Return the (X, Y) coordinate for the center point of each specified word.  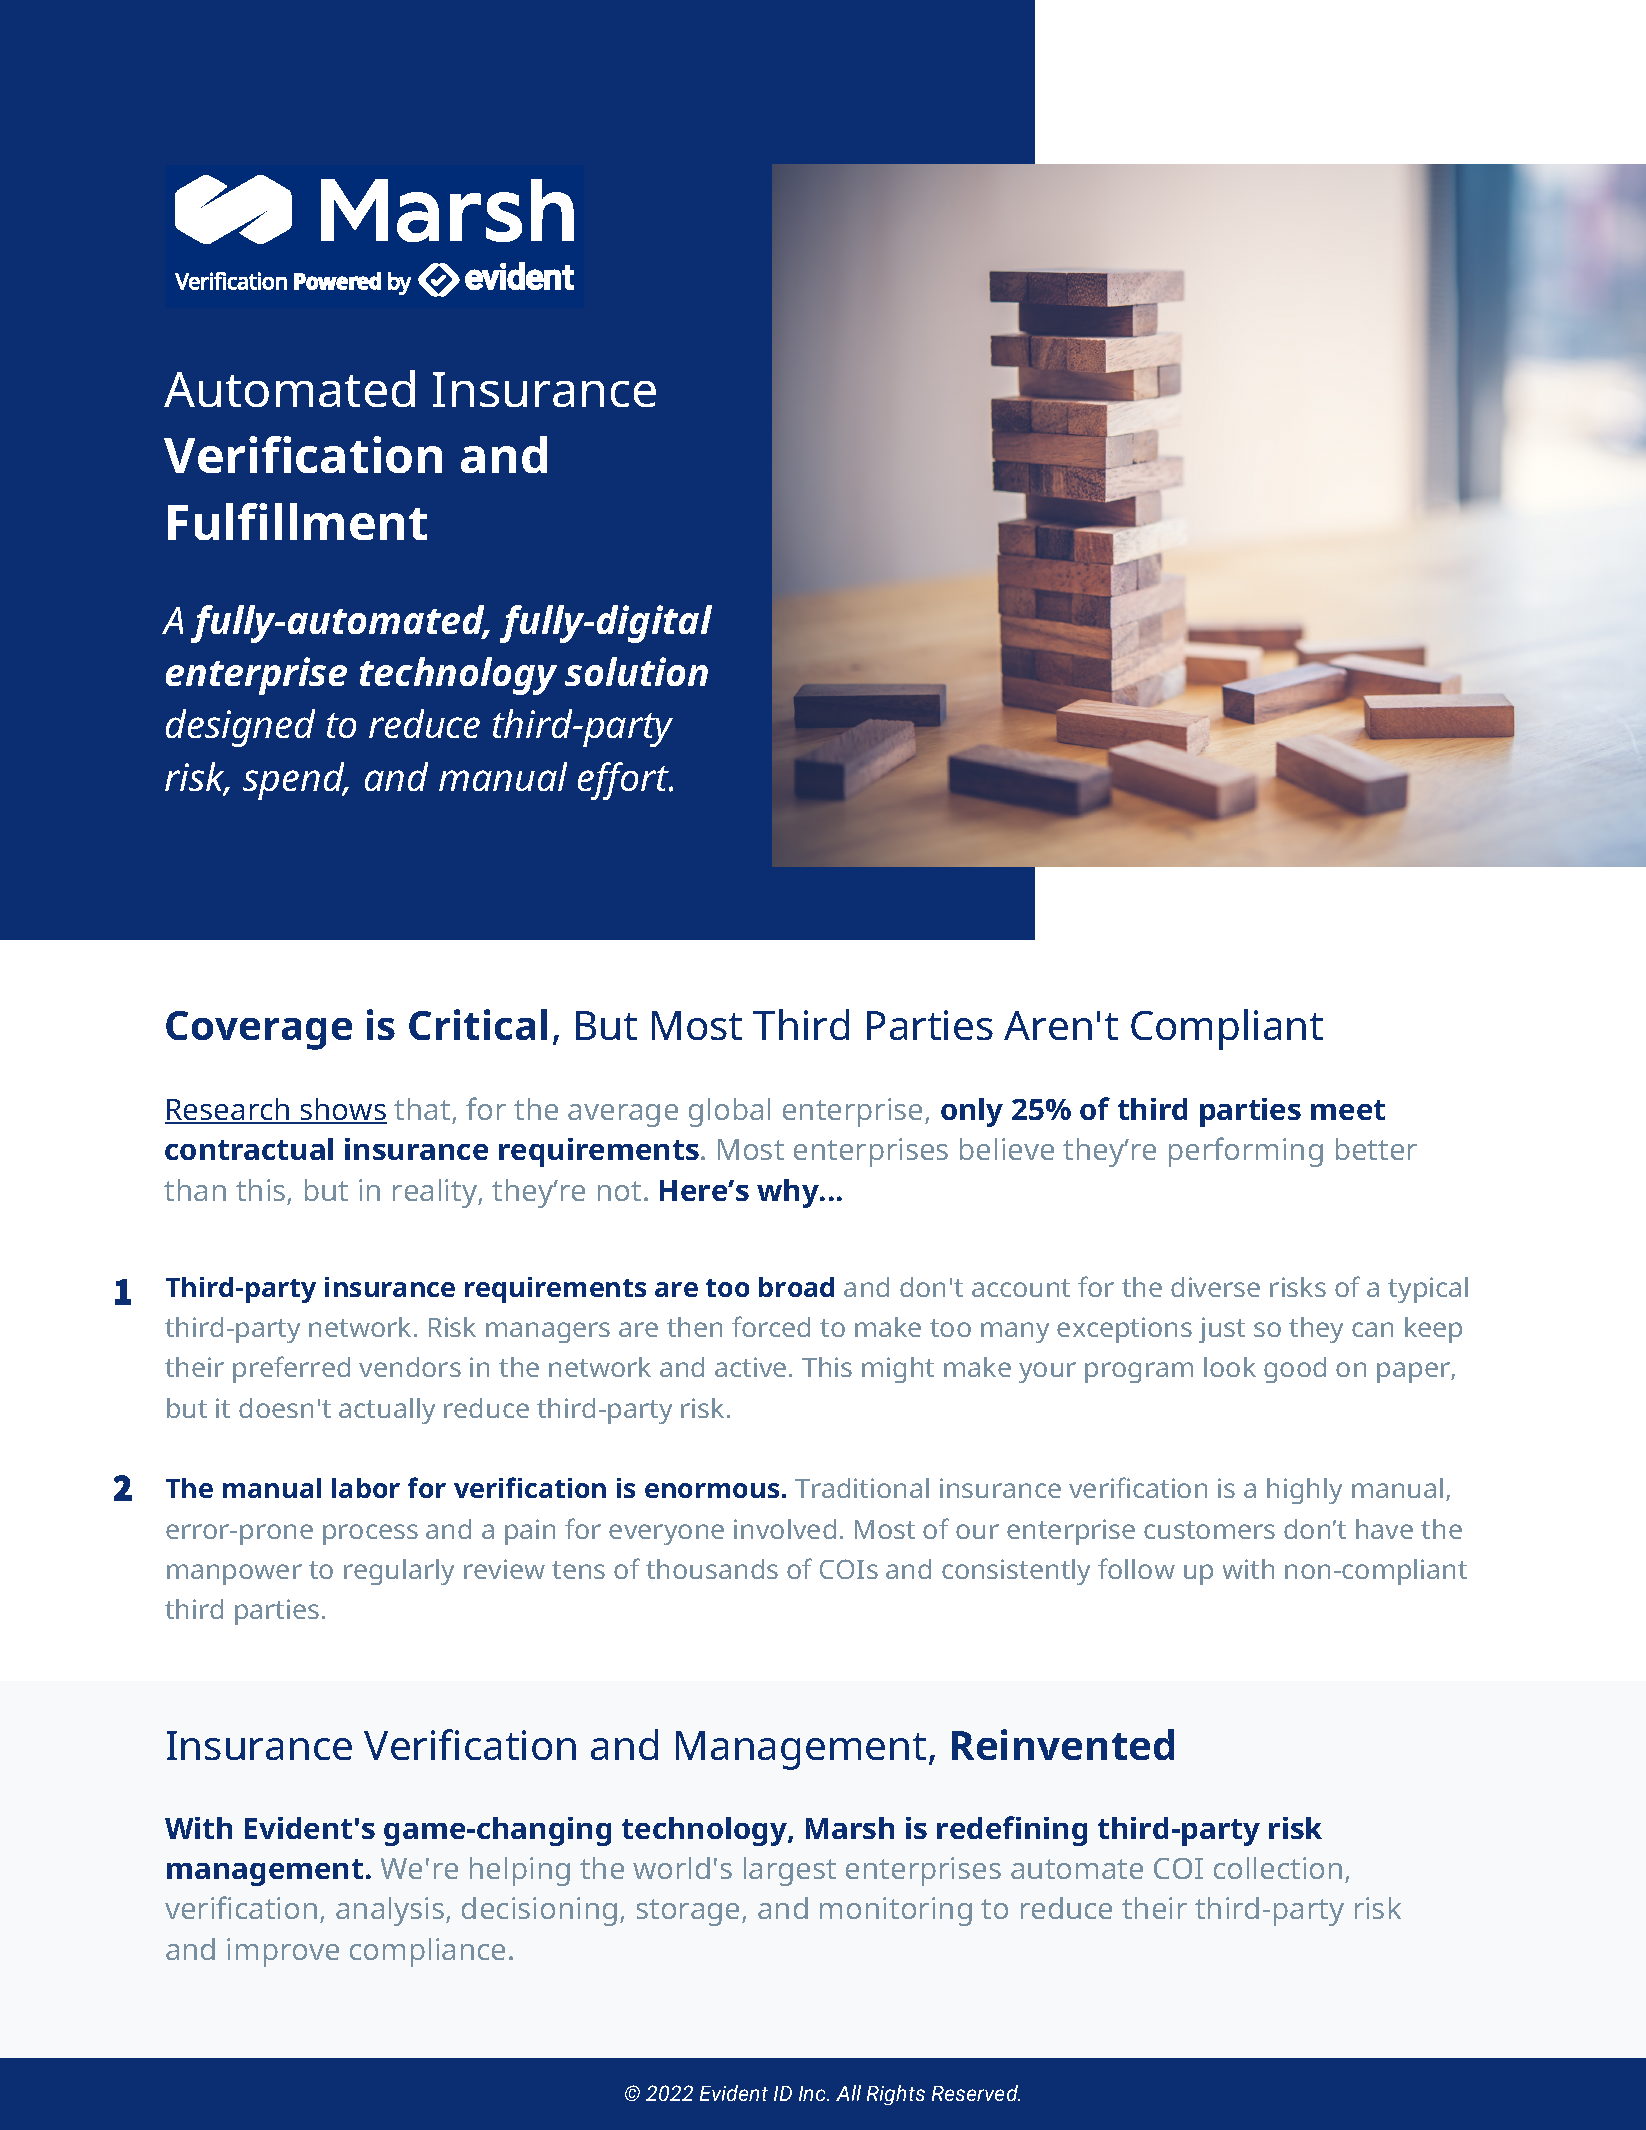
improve (283, 1952)
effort (625, 781)
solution (636, 671)
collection (1278, 1868)
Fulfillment (297, 521)
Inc (813, 2093)
